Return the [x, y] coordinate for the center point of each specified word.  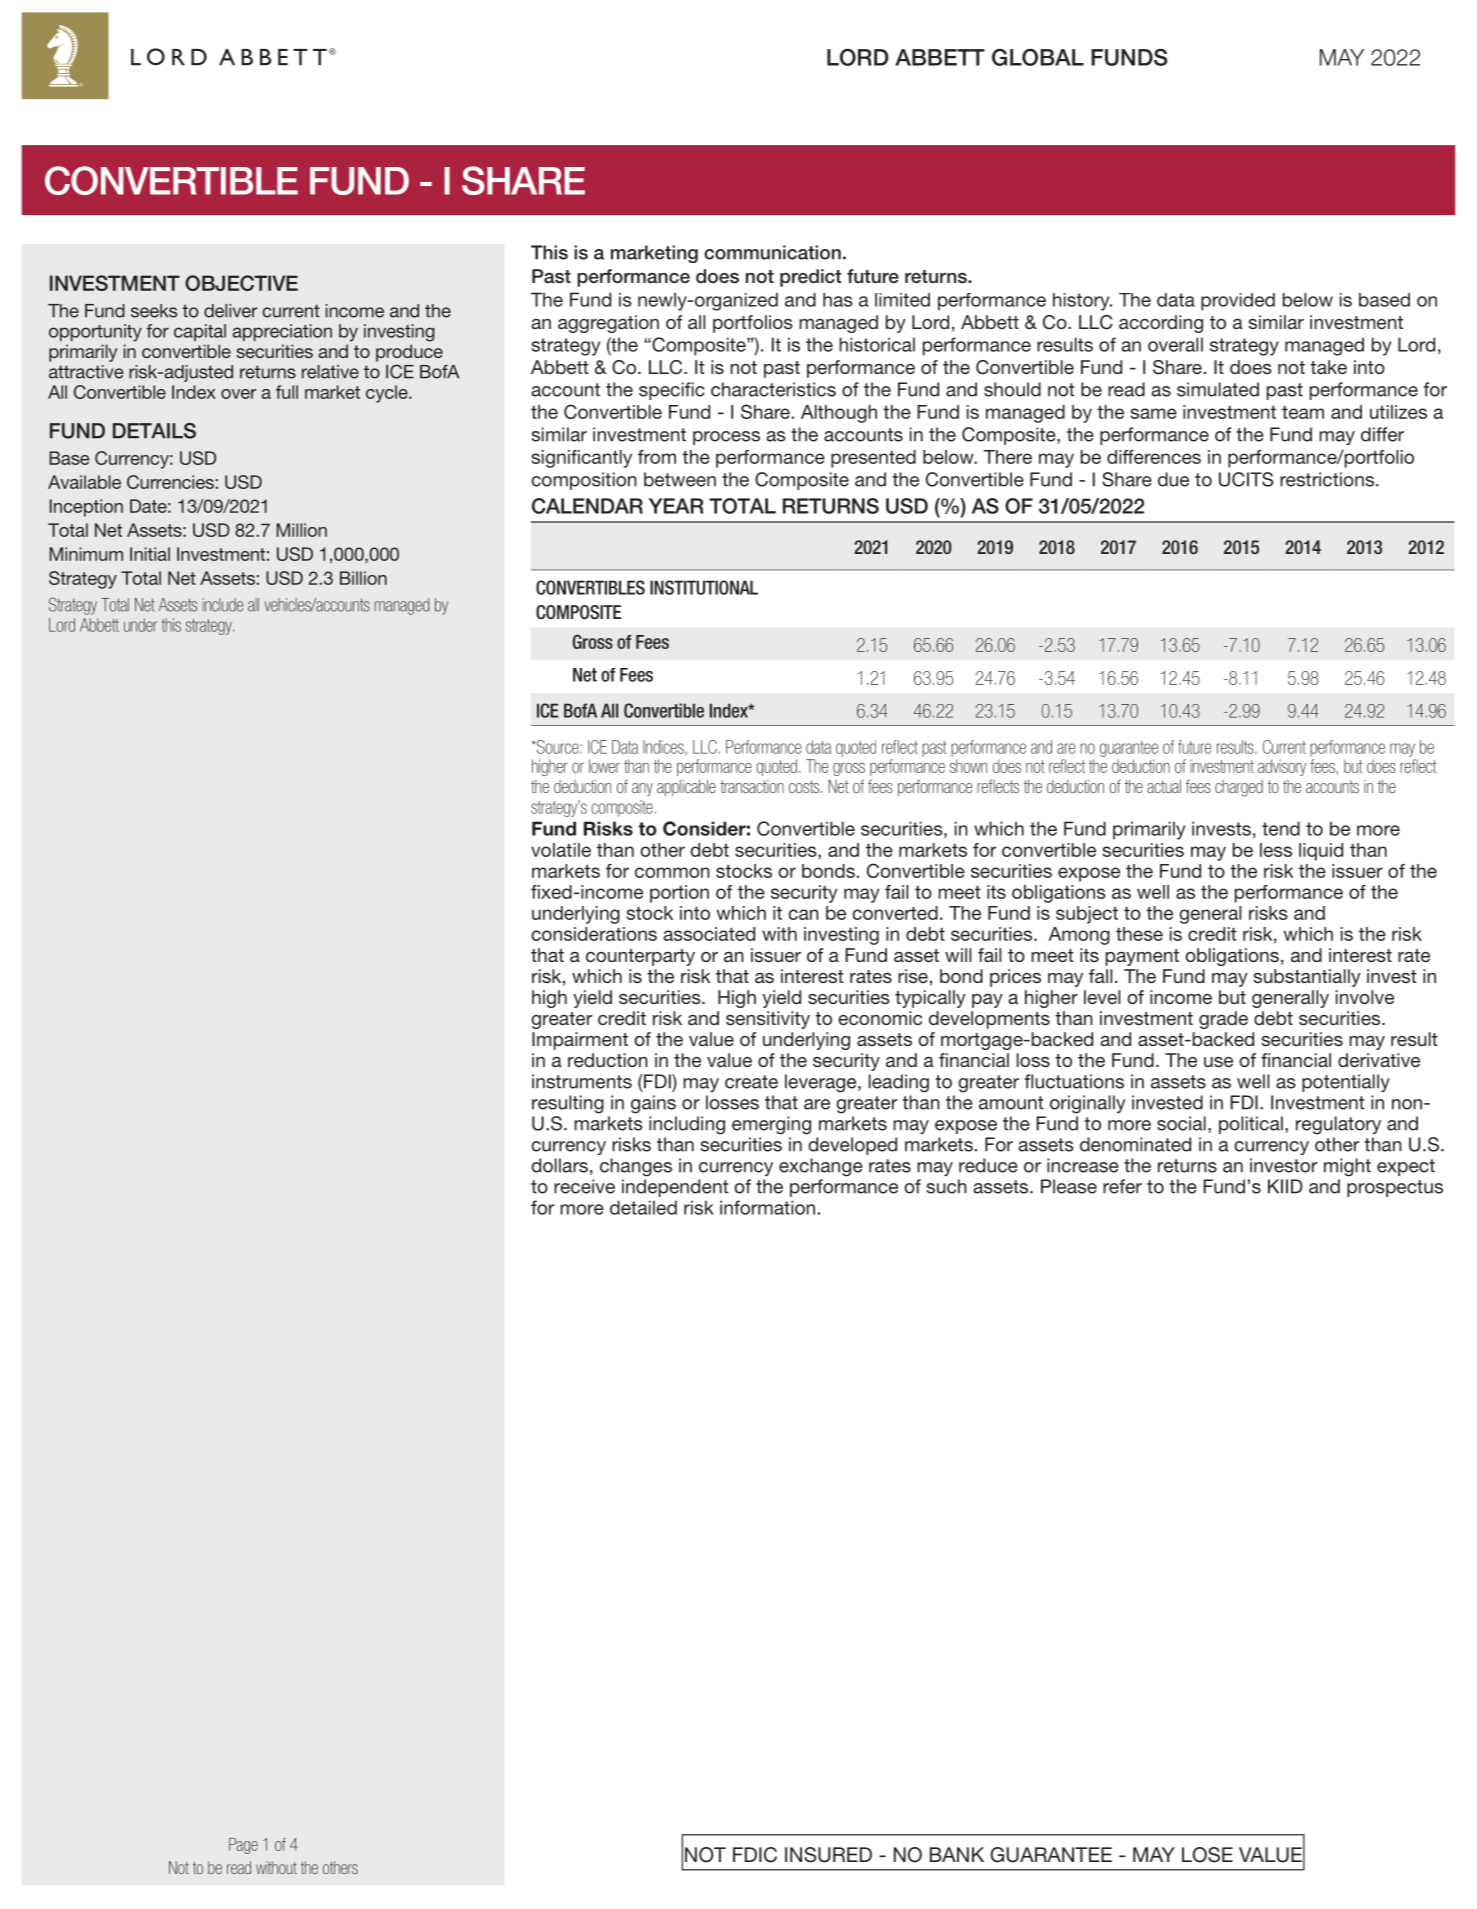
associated [709, 934]
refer [1122, 1186]
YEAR [676, 506]
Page [243, 1846]
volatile [561, 850]
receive [584, 1186]
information [767, 1207]
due [1173, 479]
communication [772, 252]
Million [301, 530]
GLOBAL [1038, 57]
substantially [1307, 978]
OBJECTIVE [241, 283]
